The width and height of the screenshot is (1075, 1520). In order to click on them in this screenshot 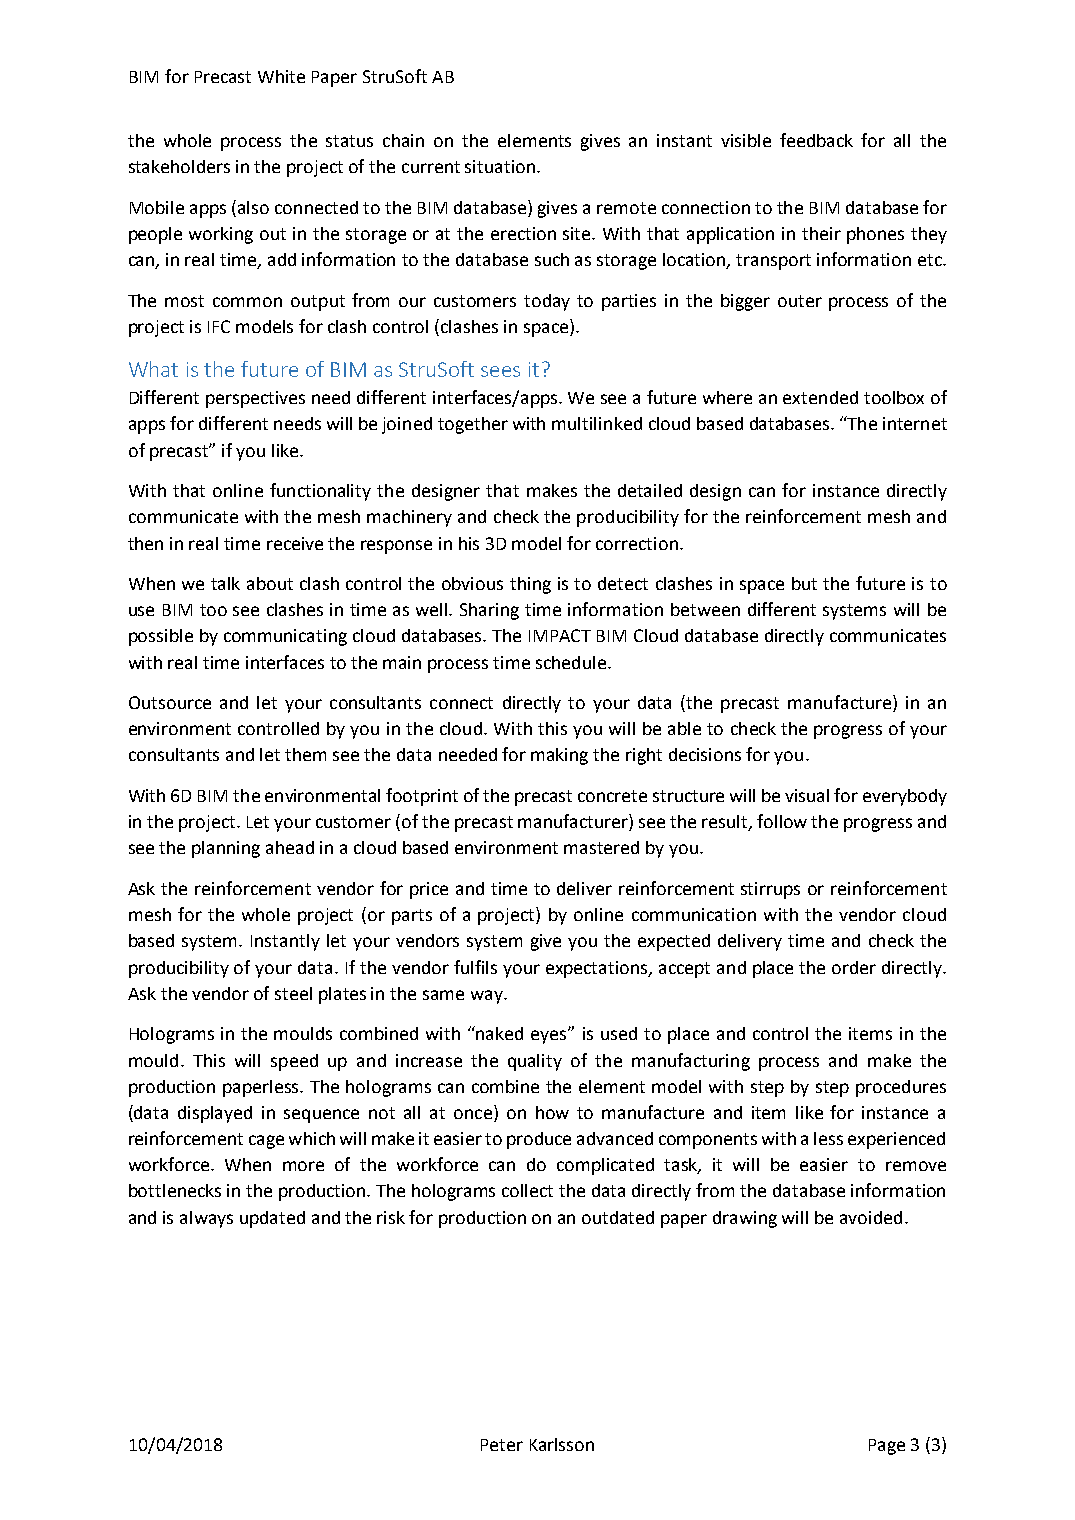, I will do `click(305, 754)`.
